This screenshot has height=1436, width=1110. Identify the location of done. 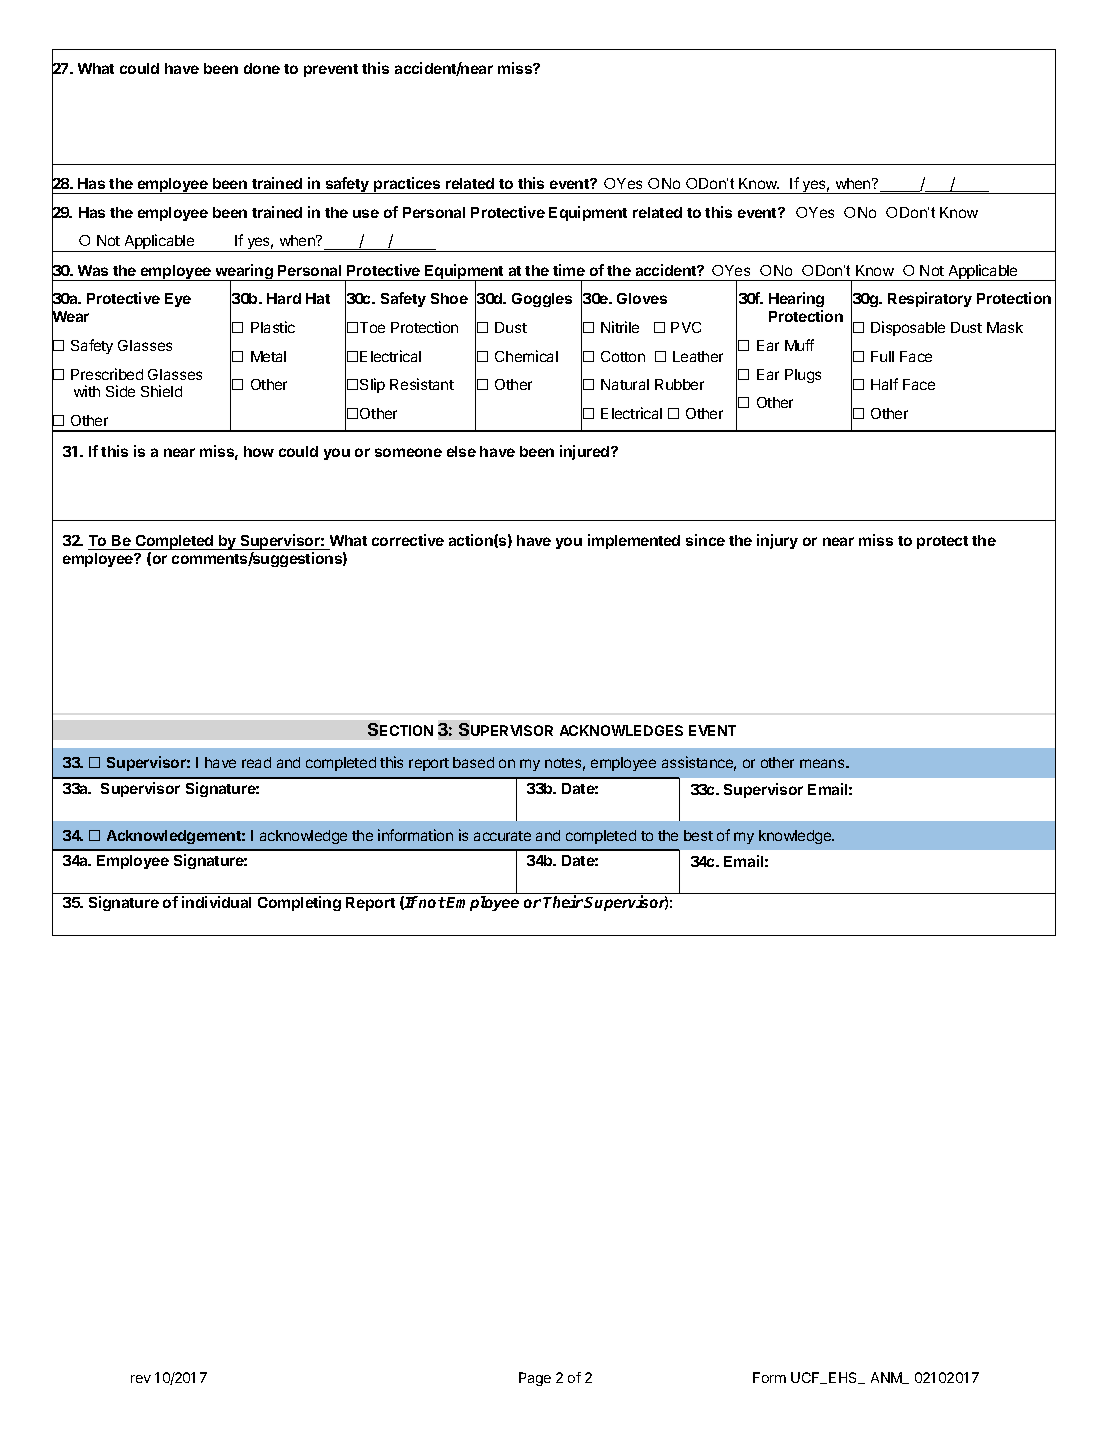
(262, 68).
